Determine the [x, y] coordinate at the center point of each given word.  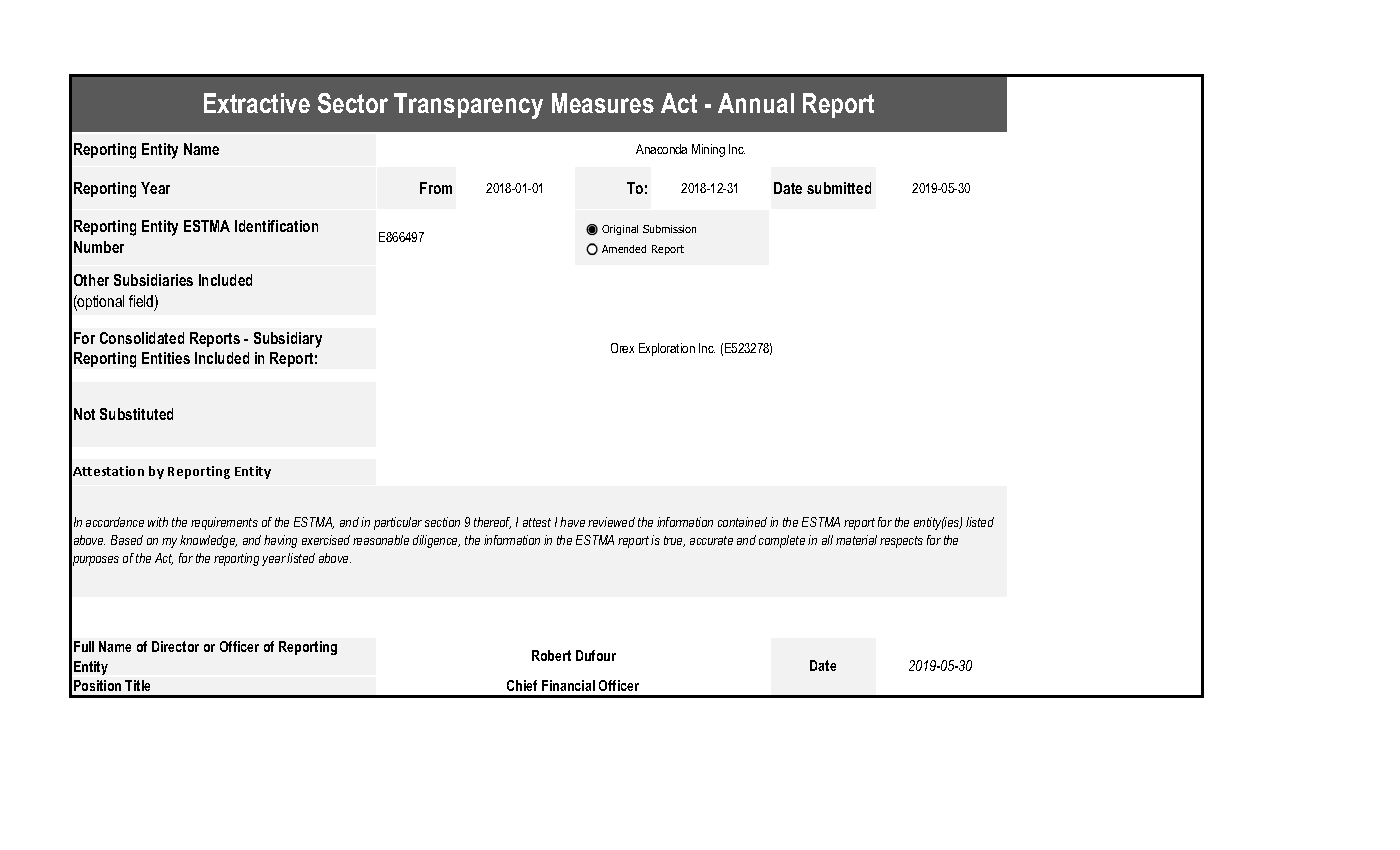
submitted [839, 188]
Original [620, 230]
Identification [276, 226]
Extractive [257, 103]
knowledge [208, 541]
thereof [492, 523]
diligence [436, 541]
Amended [624, 249]
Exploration [667, 349]
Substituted [136, 414]
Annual [756, 103]
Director [175, 646]
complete [782, 541]
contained [742, 522]
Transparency [468, 106]
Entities [166, 358]
